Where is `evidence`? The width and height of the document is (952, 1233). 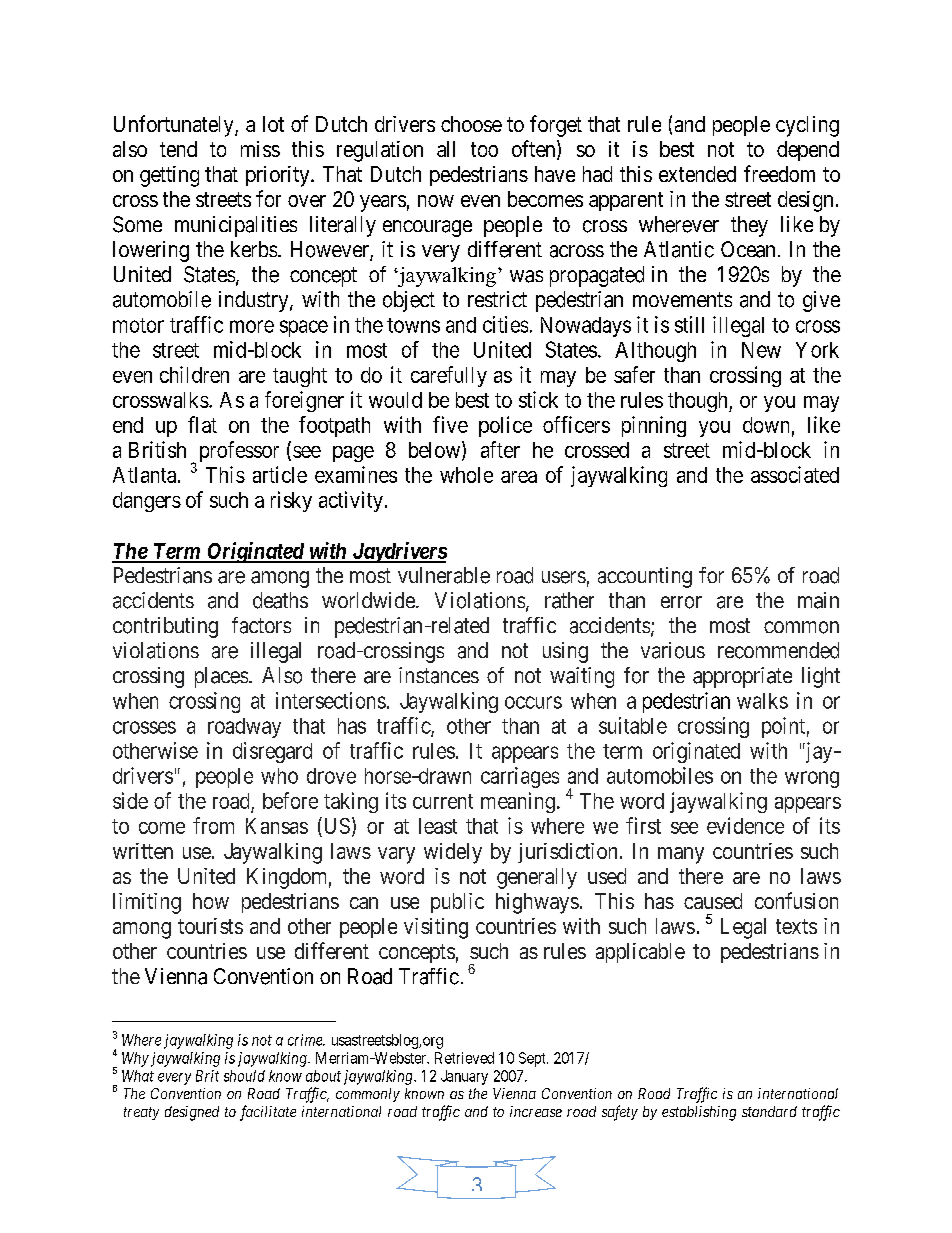
evidence is located at coordinates (745, 825).
